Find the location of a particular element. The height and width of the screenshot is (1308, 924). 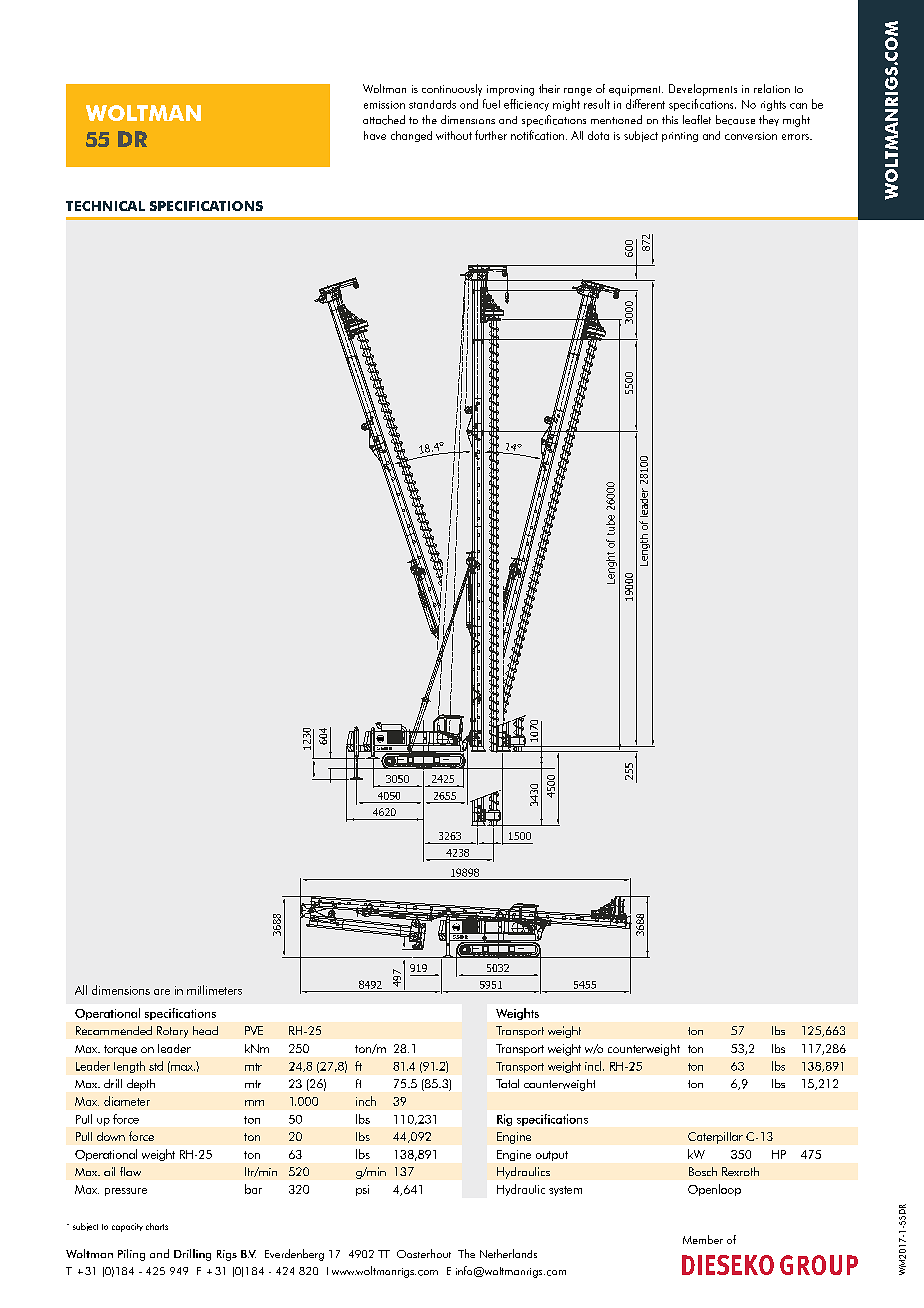

Total is located at coordinates (507, 1083).
